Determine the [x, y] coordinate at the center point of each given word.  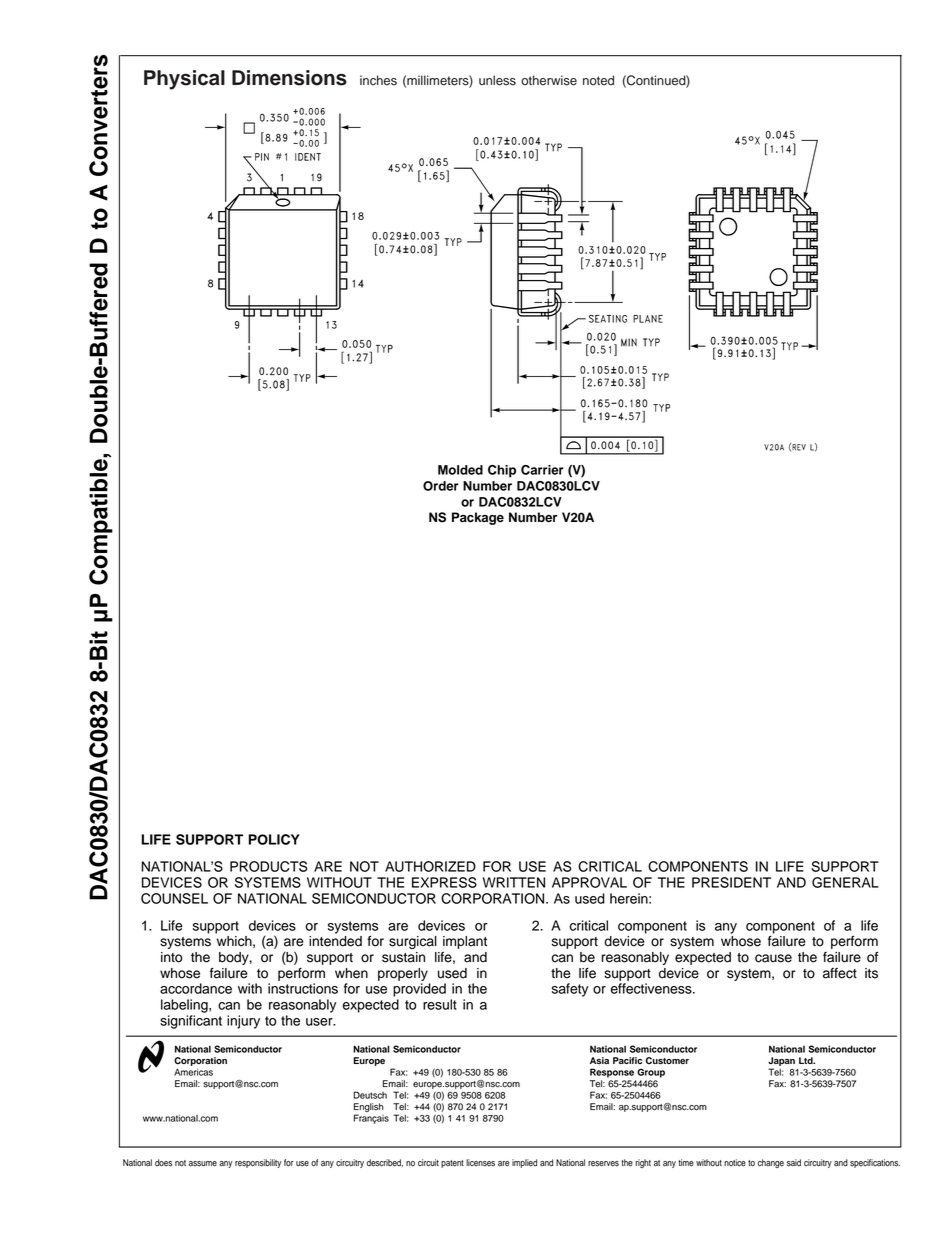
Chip [502, 471]
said [794, 1163]
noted [598, 80]
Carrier [542, 470]
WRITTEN [514, 882]
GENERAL [845, 882]
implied [524, 1163]
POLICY [274, 839]
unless [497, 80]
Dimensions [289, 78]
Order [441, 486]
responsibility [258, 1163]
